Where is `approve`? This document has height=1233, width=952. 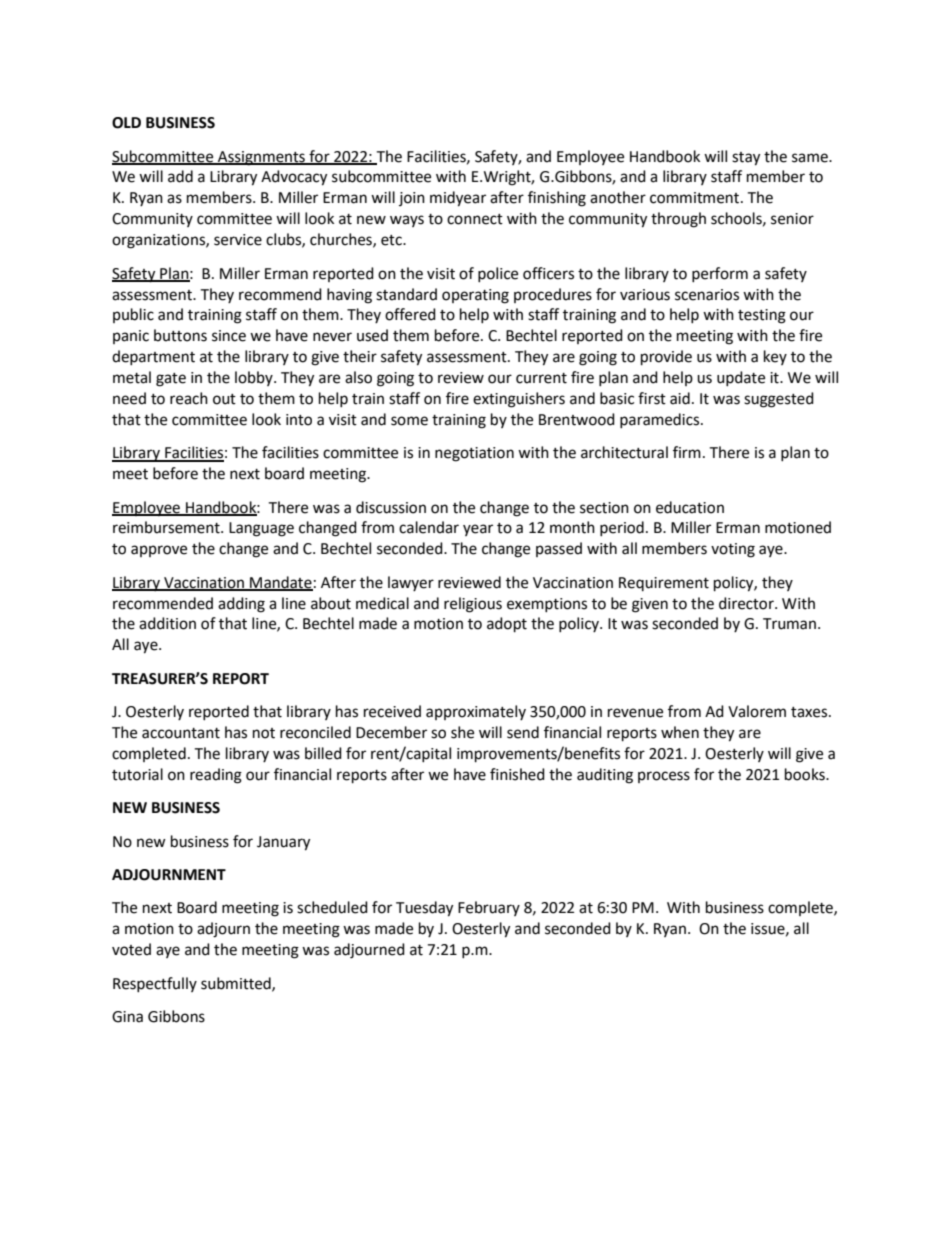
approve is located at coordinates (159, 551).
